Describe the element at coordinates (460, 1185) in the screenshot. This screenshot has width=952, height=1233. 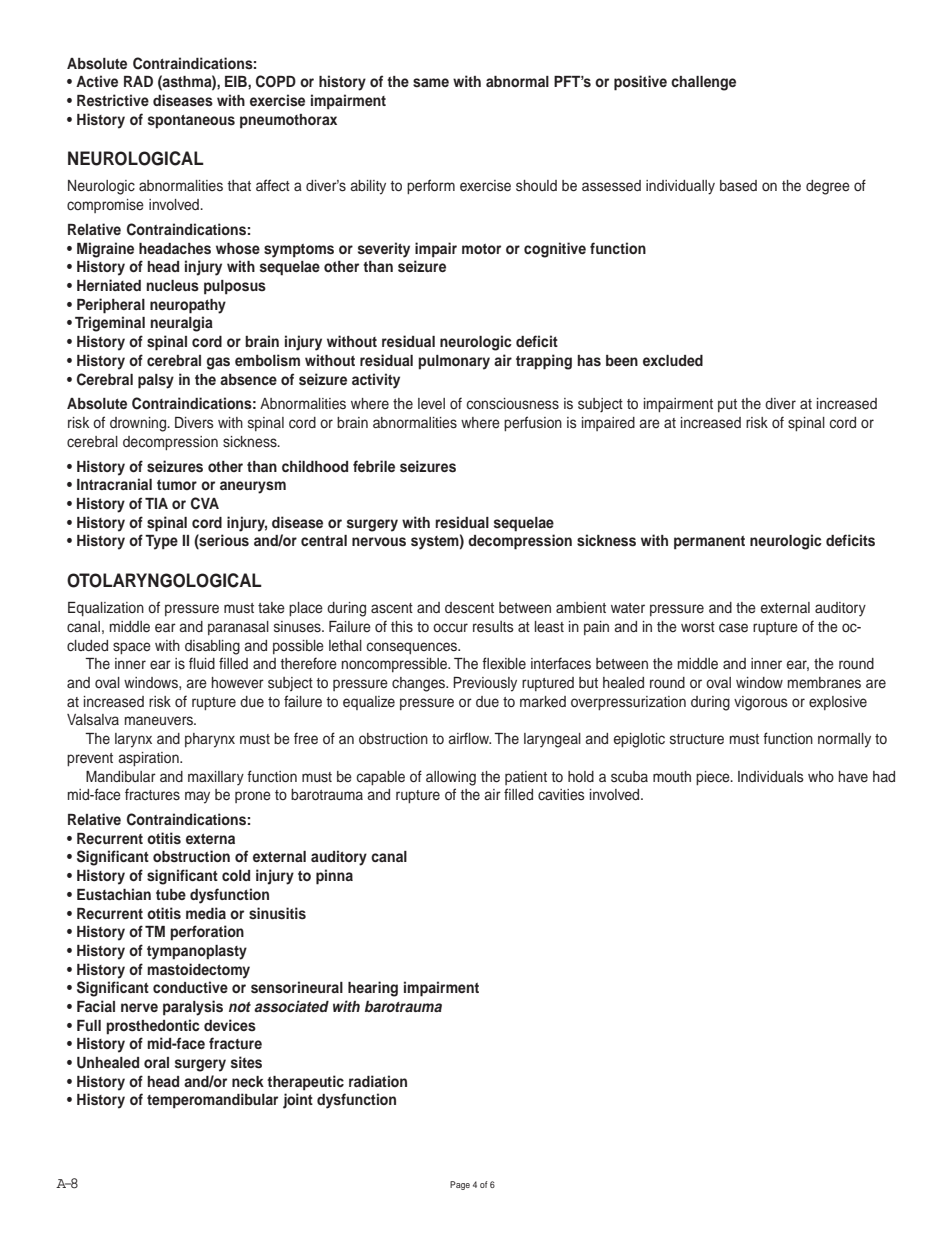
I see `Page` at that location.
